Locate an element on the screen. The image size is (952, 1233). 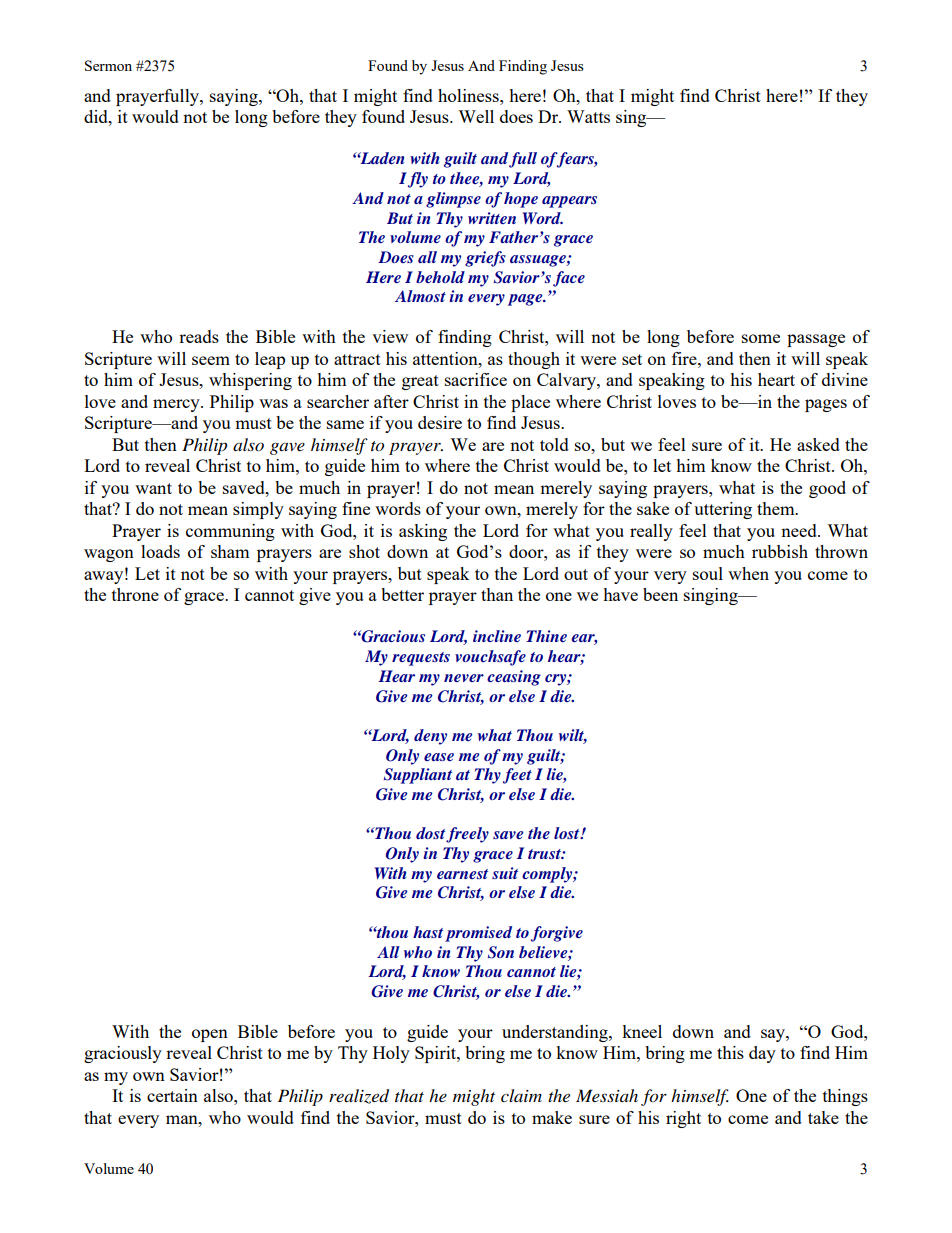
certain is located at coordinates (172, 1095).
